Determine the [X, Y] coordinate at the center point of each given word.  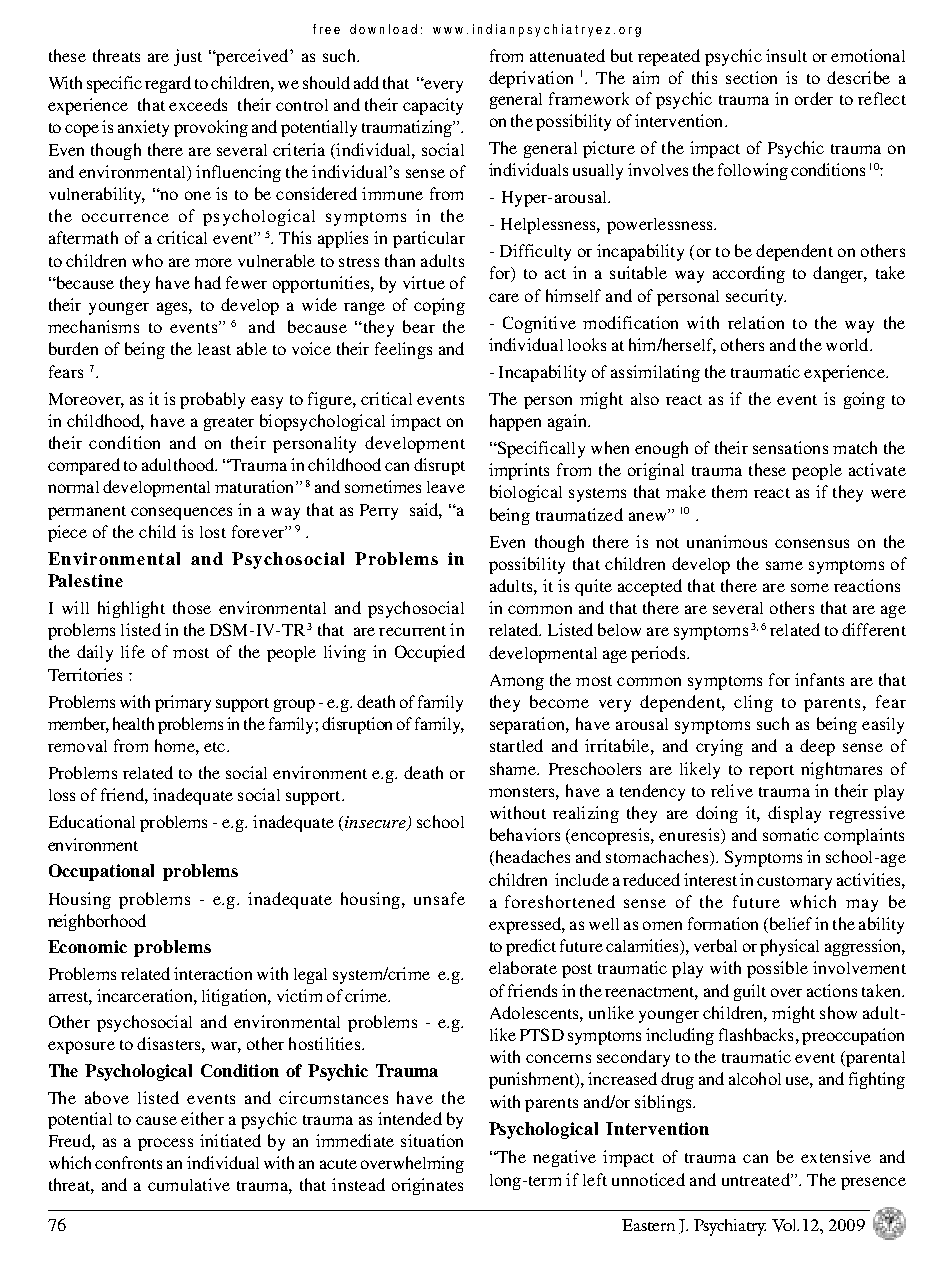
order [814, 98]
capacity [433, 106]
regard [168, 84]
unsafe [439, 898]
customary [794, 883]
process [165, 1144]
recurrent [412, 631]
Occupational [101, 872]
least [214, 349]
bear [419, 326]
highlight [131, 609]
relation [756, 322]
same [784, 565]
